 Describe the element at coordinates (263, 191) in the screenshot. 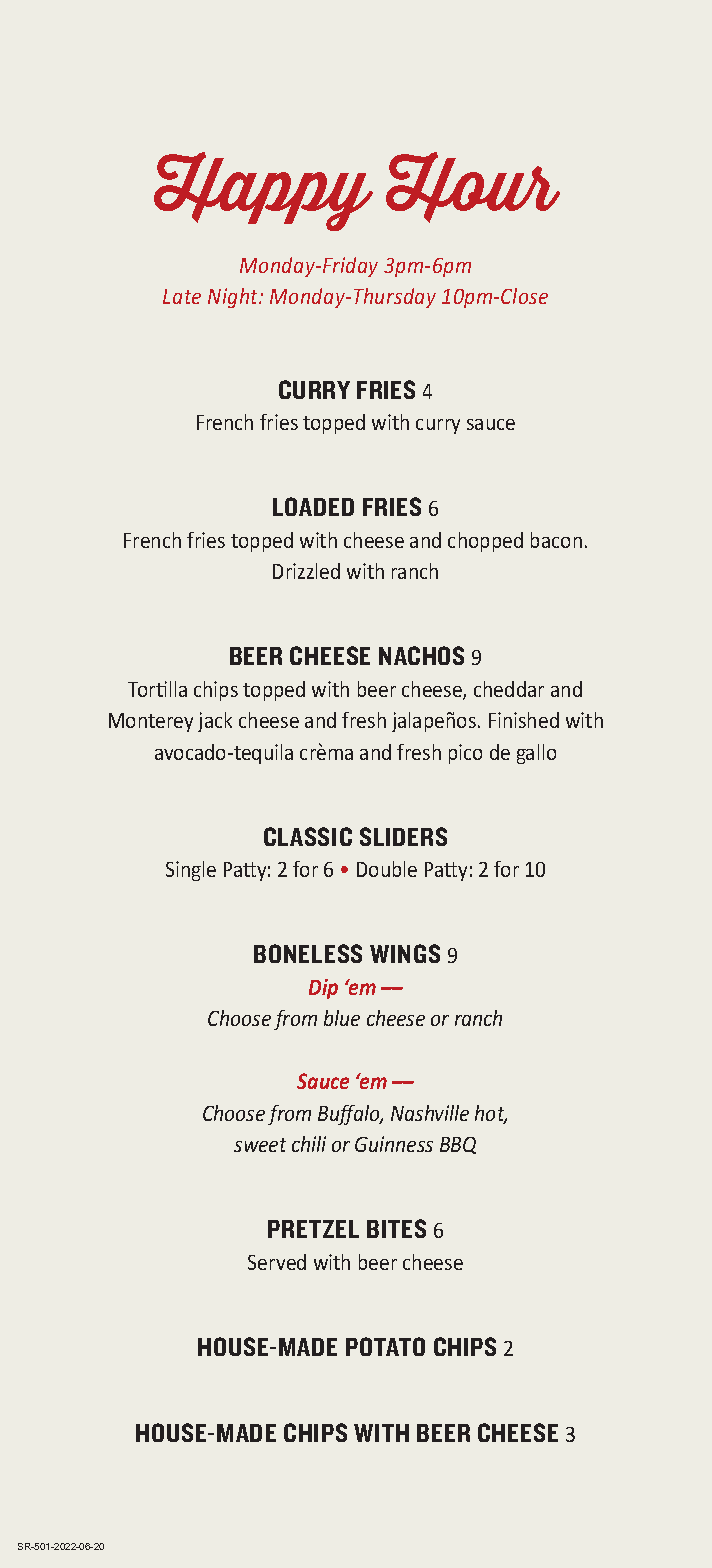

I see `Happy` at that location.
